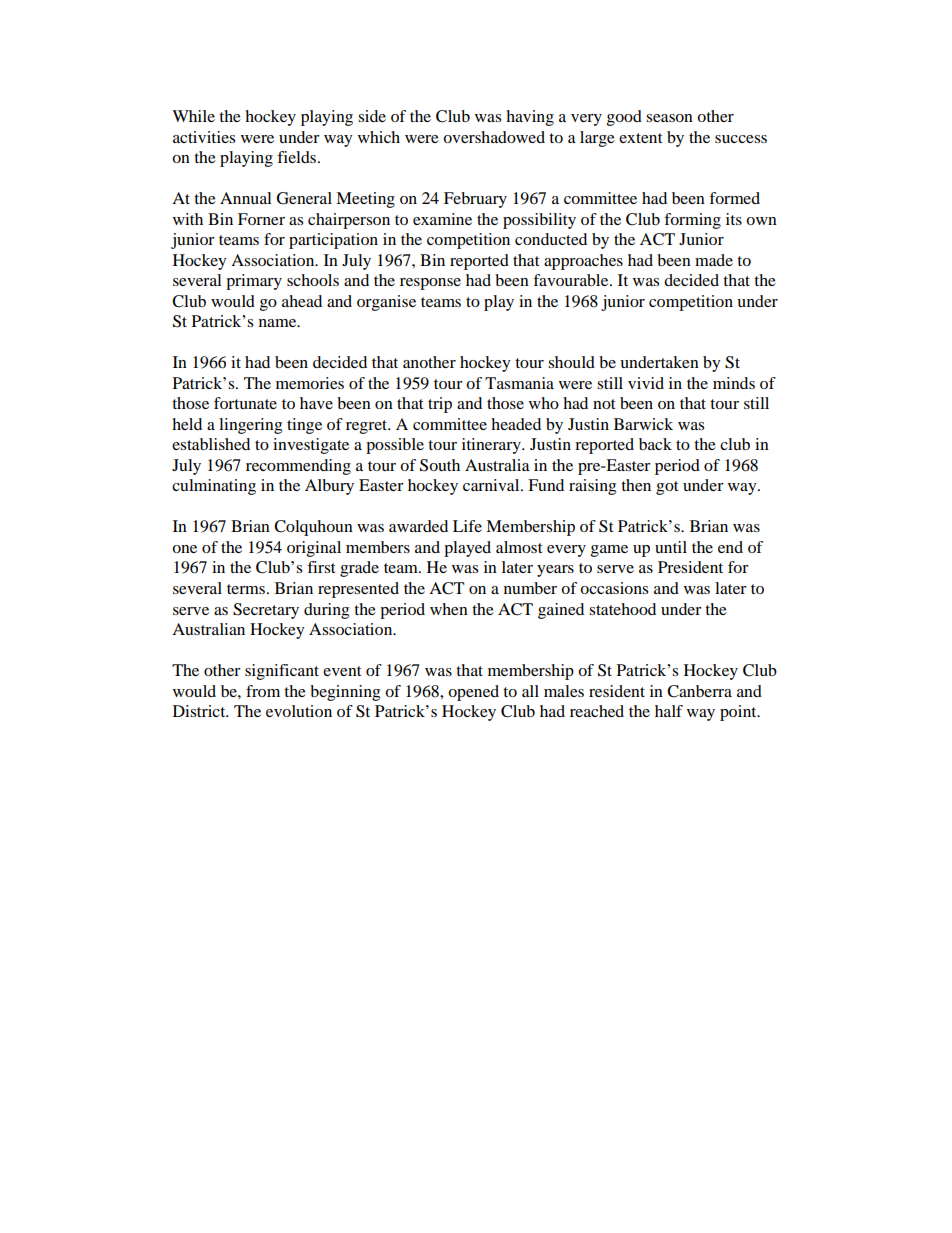 The width and height of the document is (952, 1233). What do you see at coordinates (467, 526) in the document?
I see `Life` at bounding box center [467, 526].
